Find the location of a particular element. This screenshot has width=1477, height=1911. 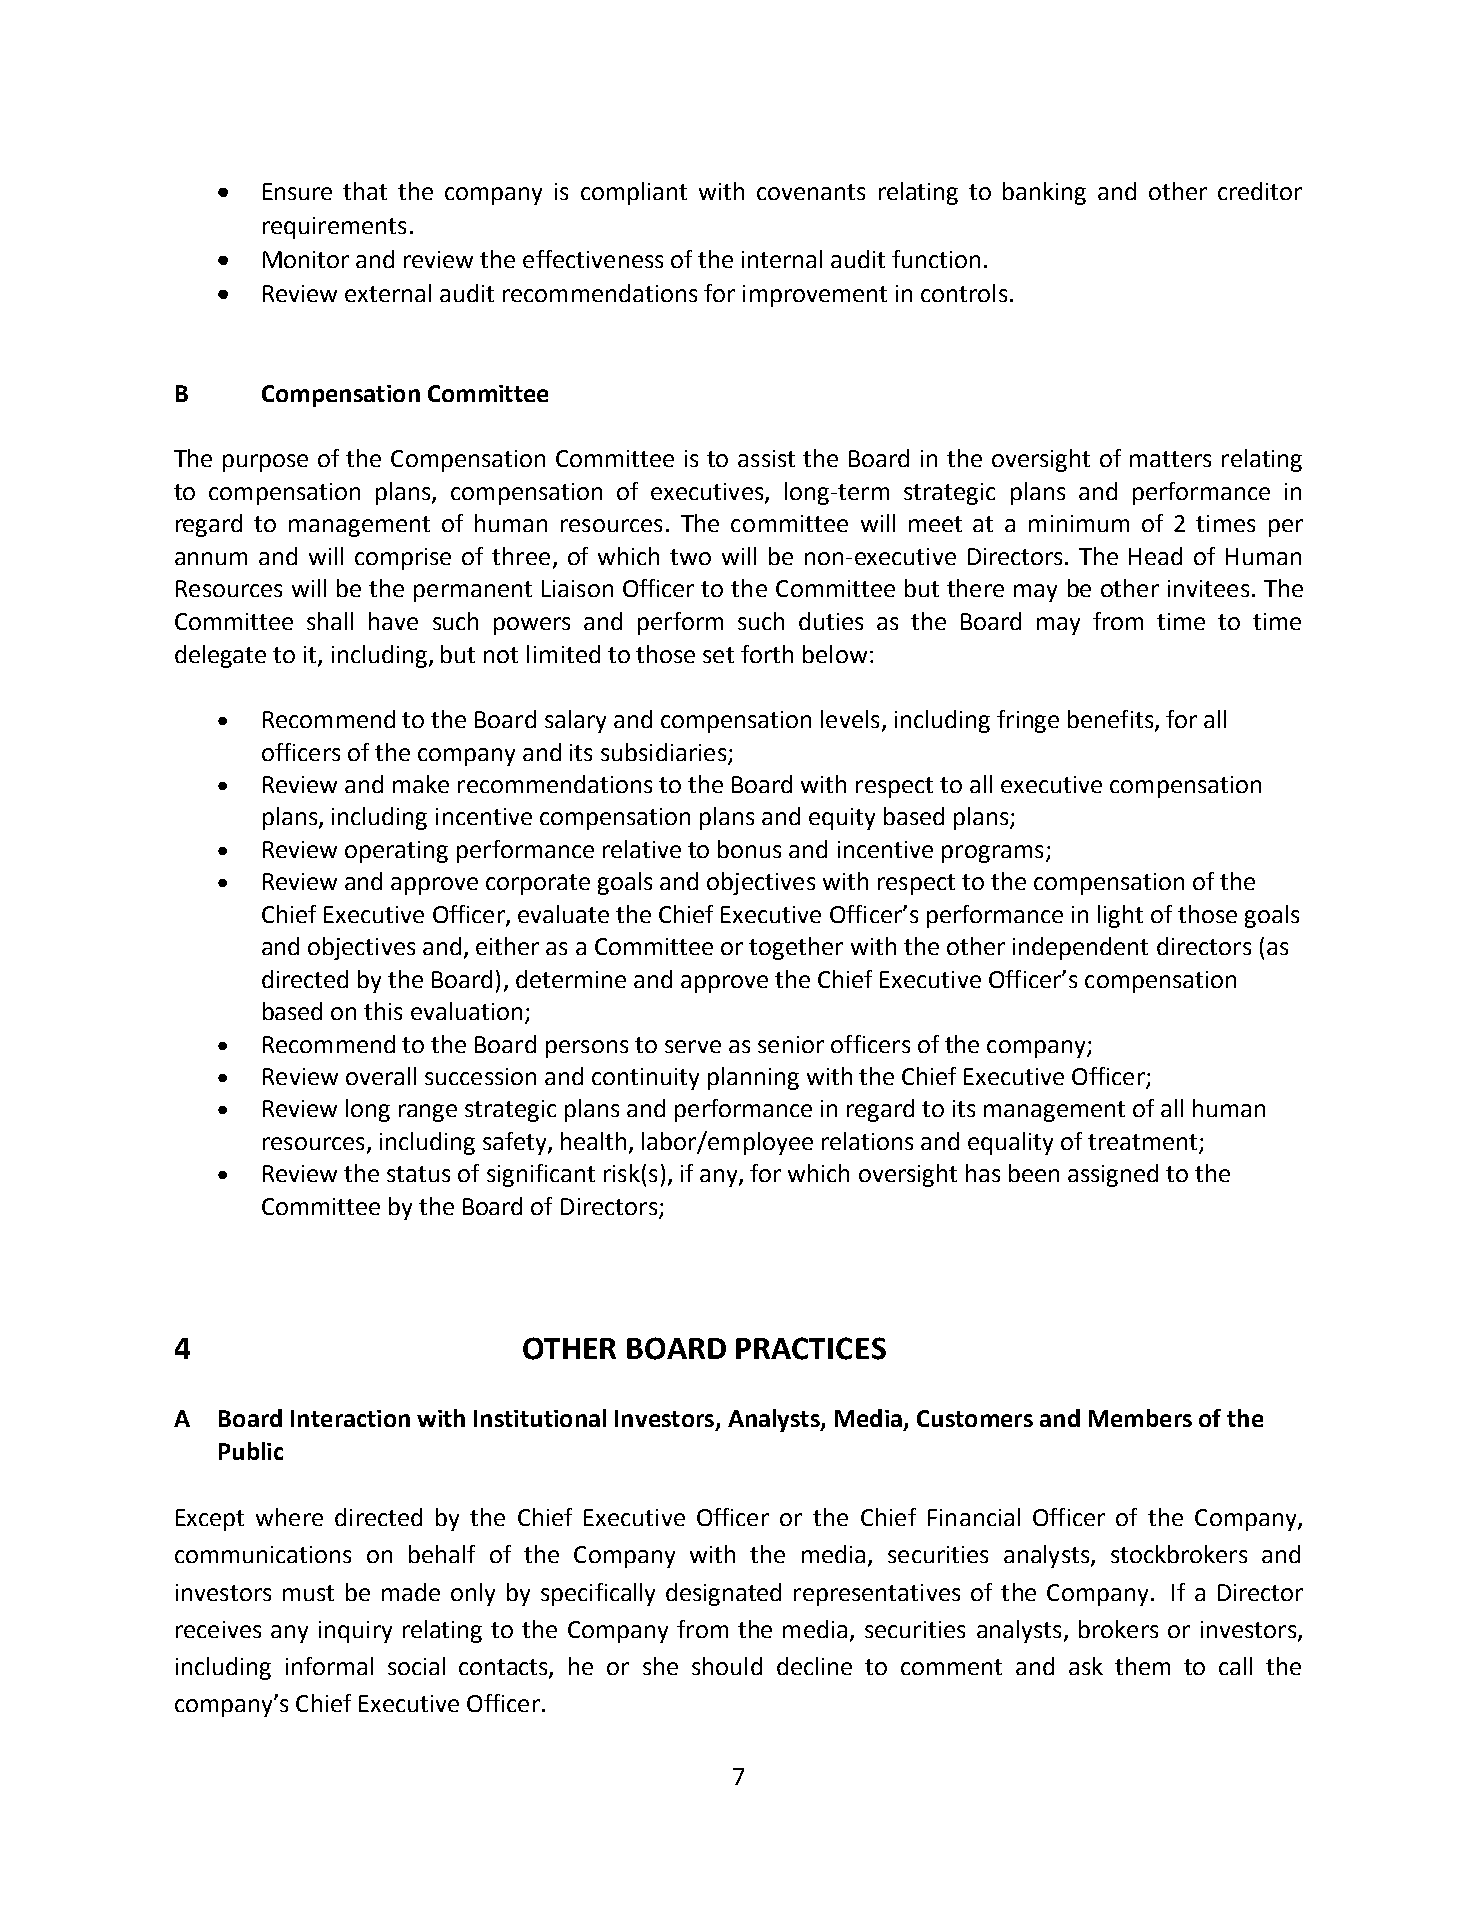

requirements is located at coordinates (334, 228).
